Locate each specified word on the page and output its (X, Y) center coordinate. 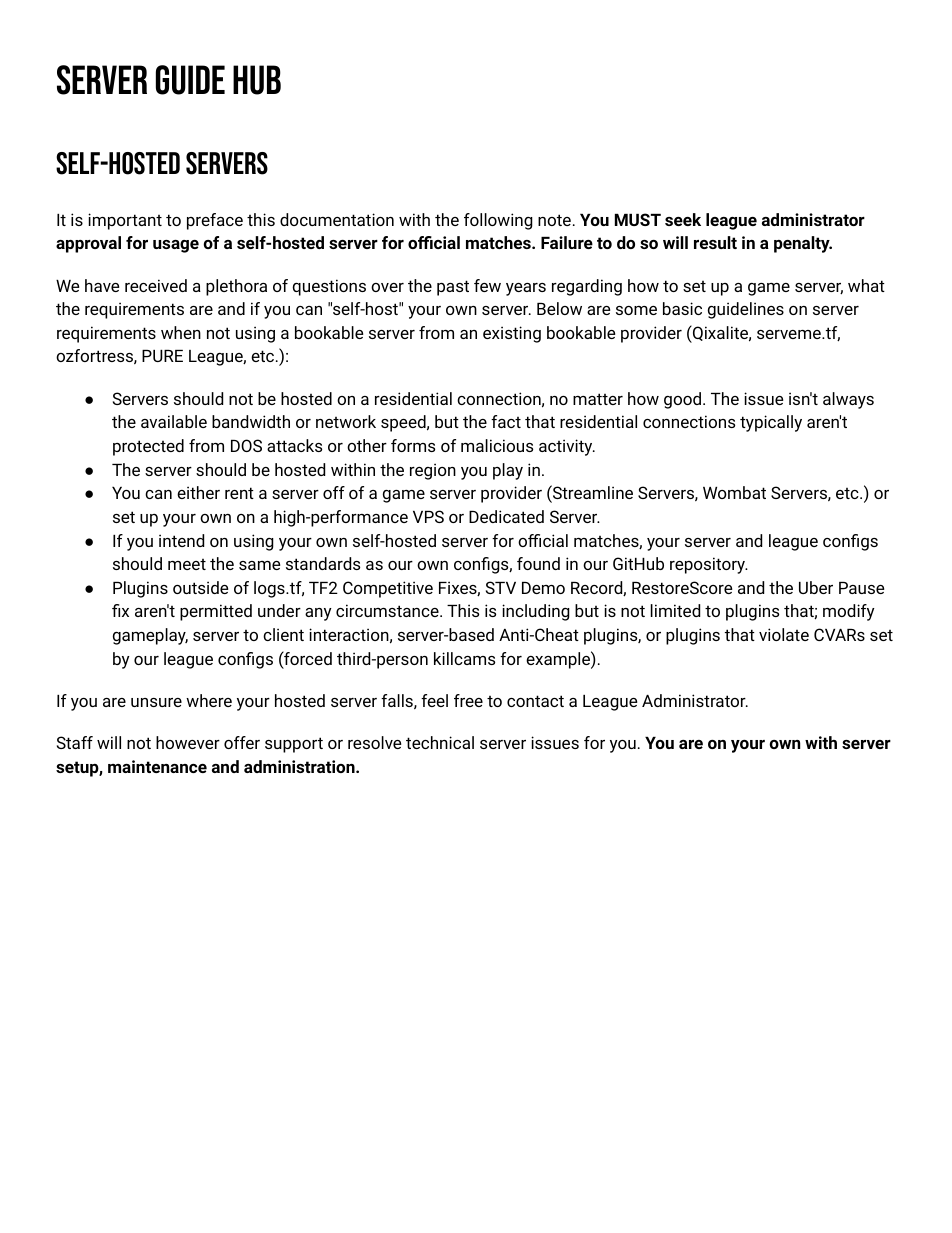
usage (176, 246)
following (498, 221)
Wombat (734, 492)
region (433, 471)
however (188, 742)
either (198, 492)
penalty (803, 244)
